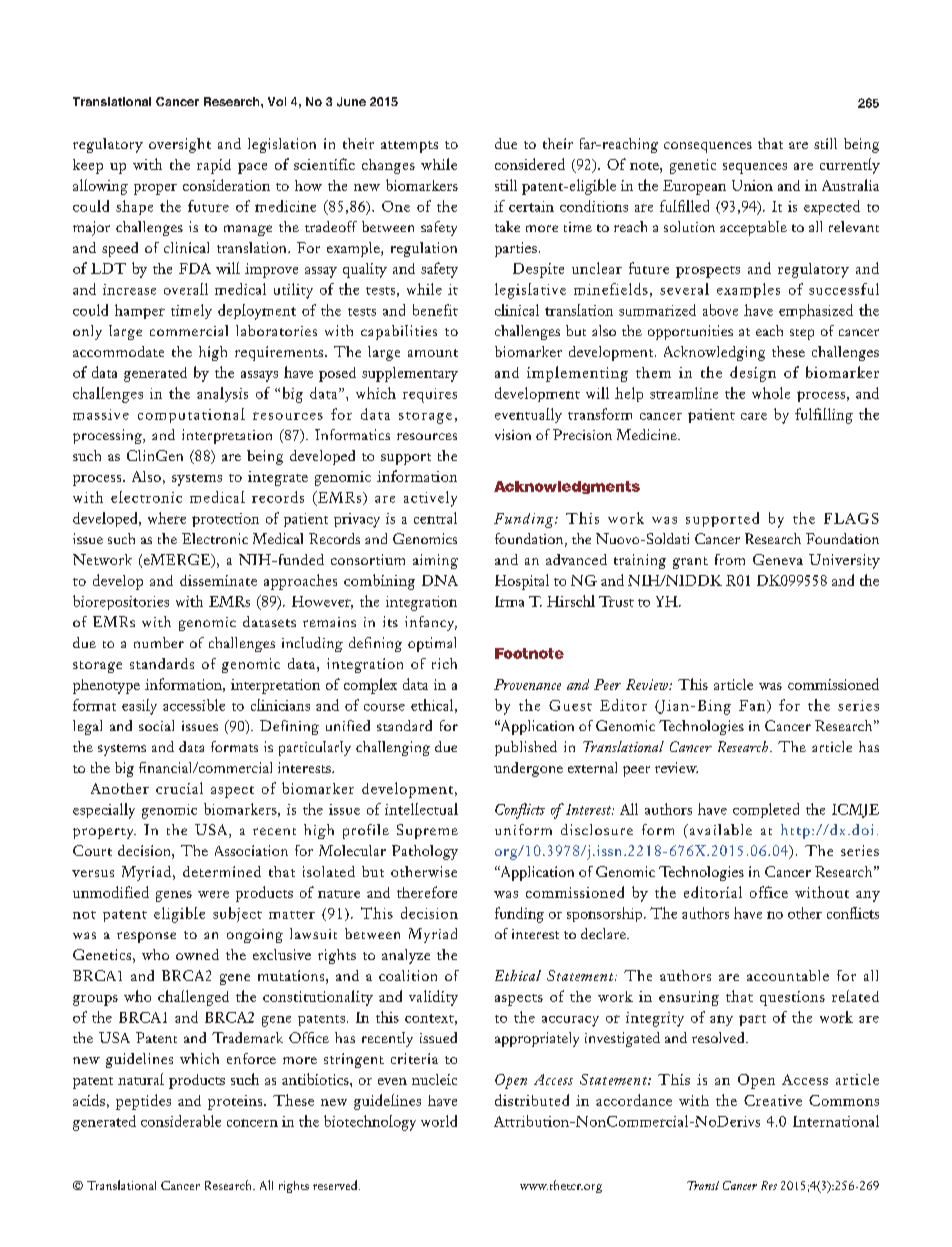 This document has height=1247, width=952. I want to click on where, so click(167, 518).
